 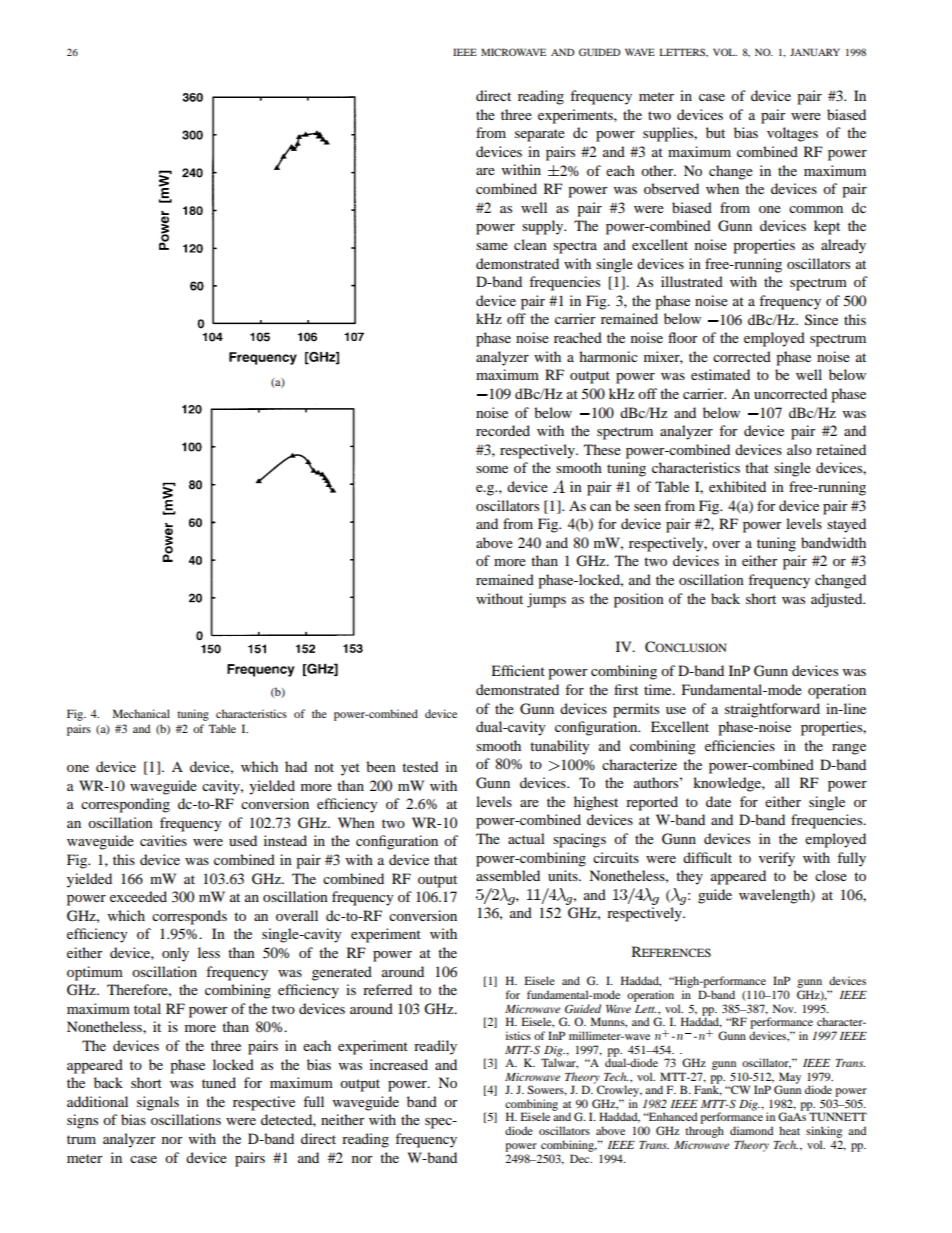 I want to click on increased, so click(x=399, y=1064).
